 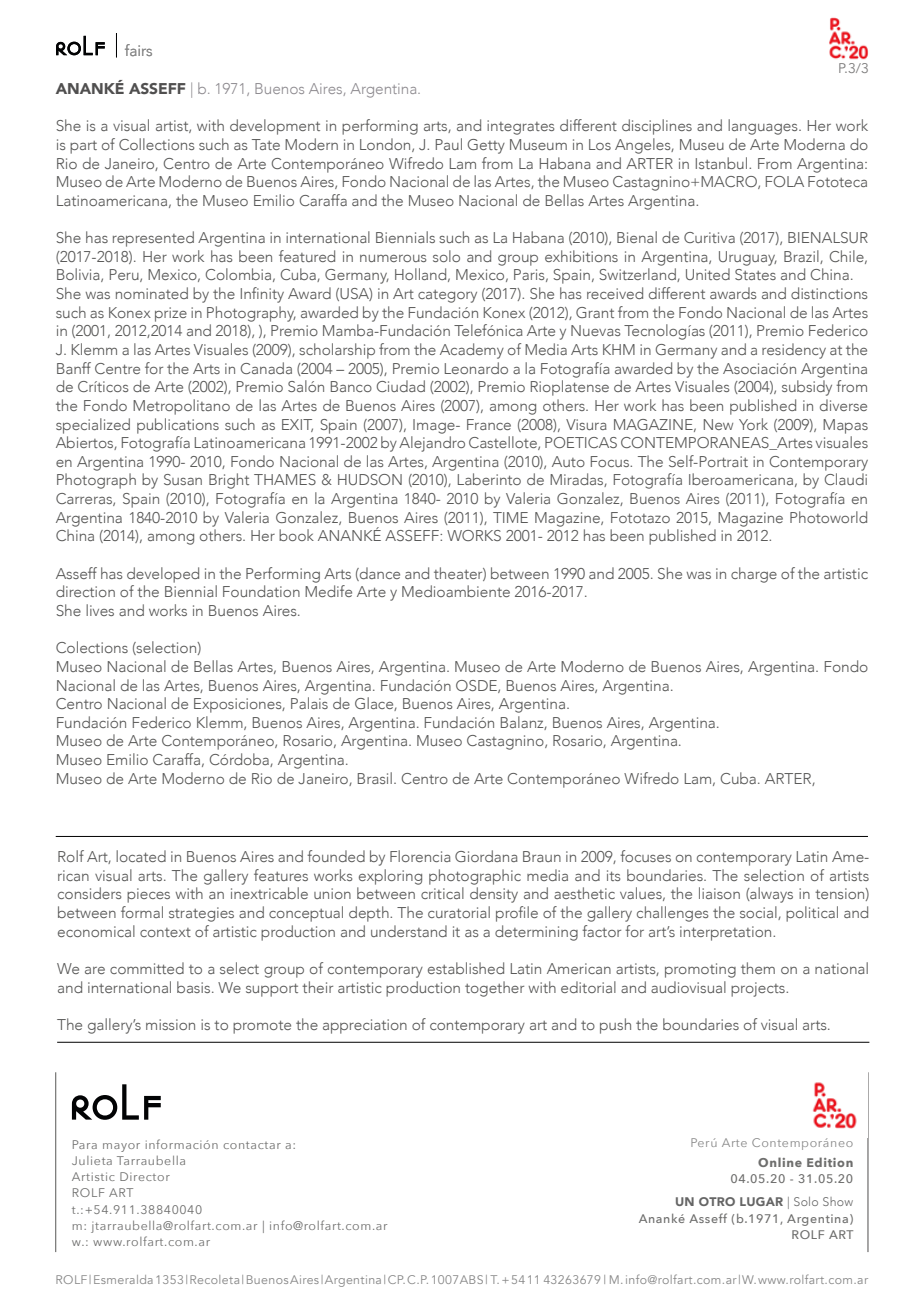 I want to click on lives, so click(x=100, y=610).
